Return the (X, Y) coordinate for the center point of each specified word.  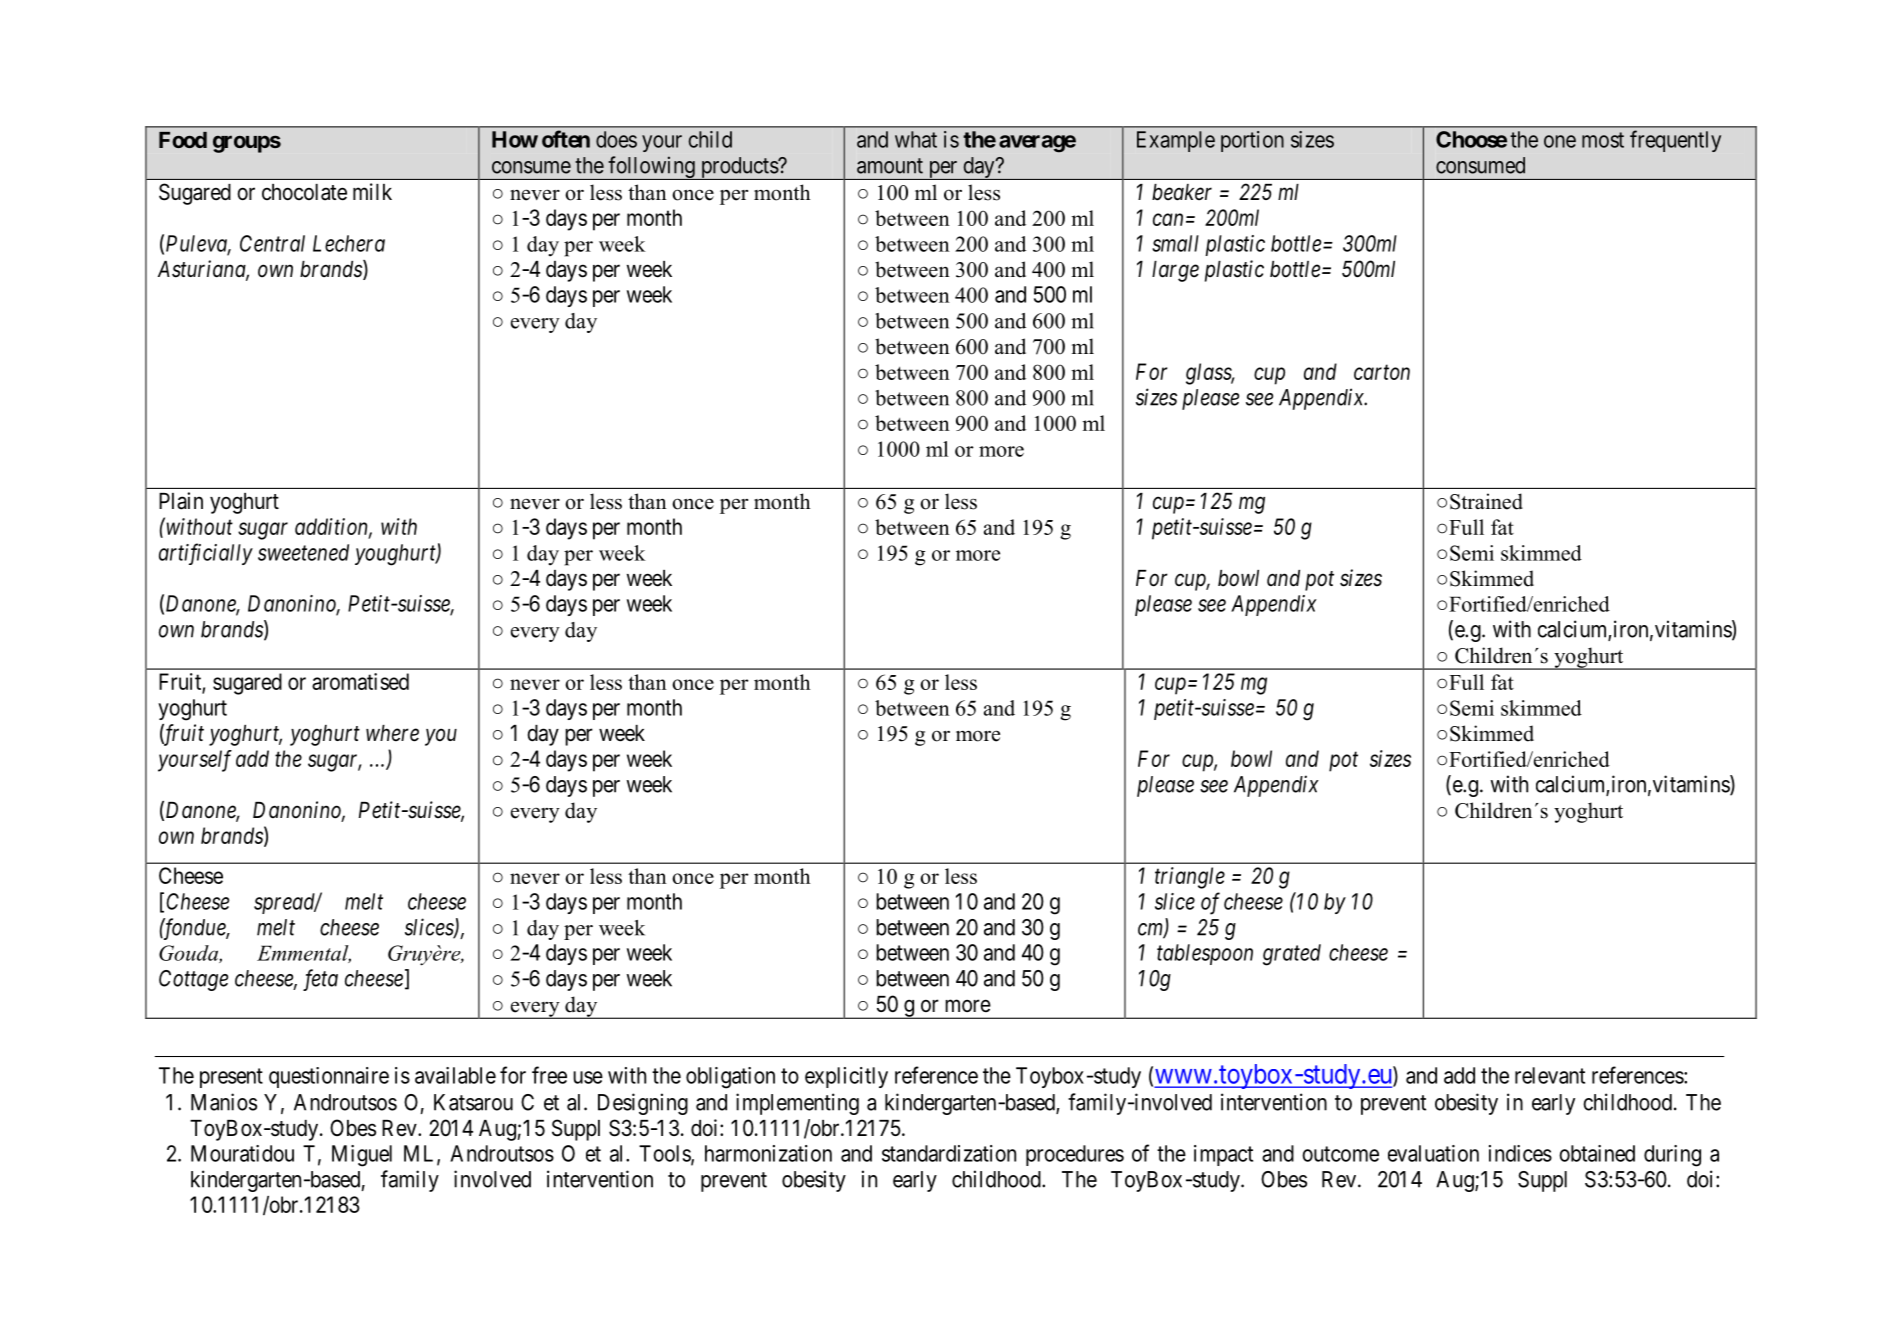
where (392, 733)
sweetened (303, 552)
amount (890, 166)
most (1603, 140)
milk (372, 191)
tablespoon (1205, 954)
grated (1292, 955)
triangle (1190, 878)
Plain (181, 501)
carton (1382, 372)
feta (320, 980)
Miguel (362, 1156)
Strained (1486, 501)
